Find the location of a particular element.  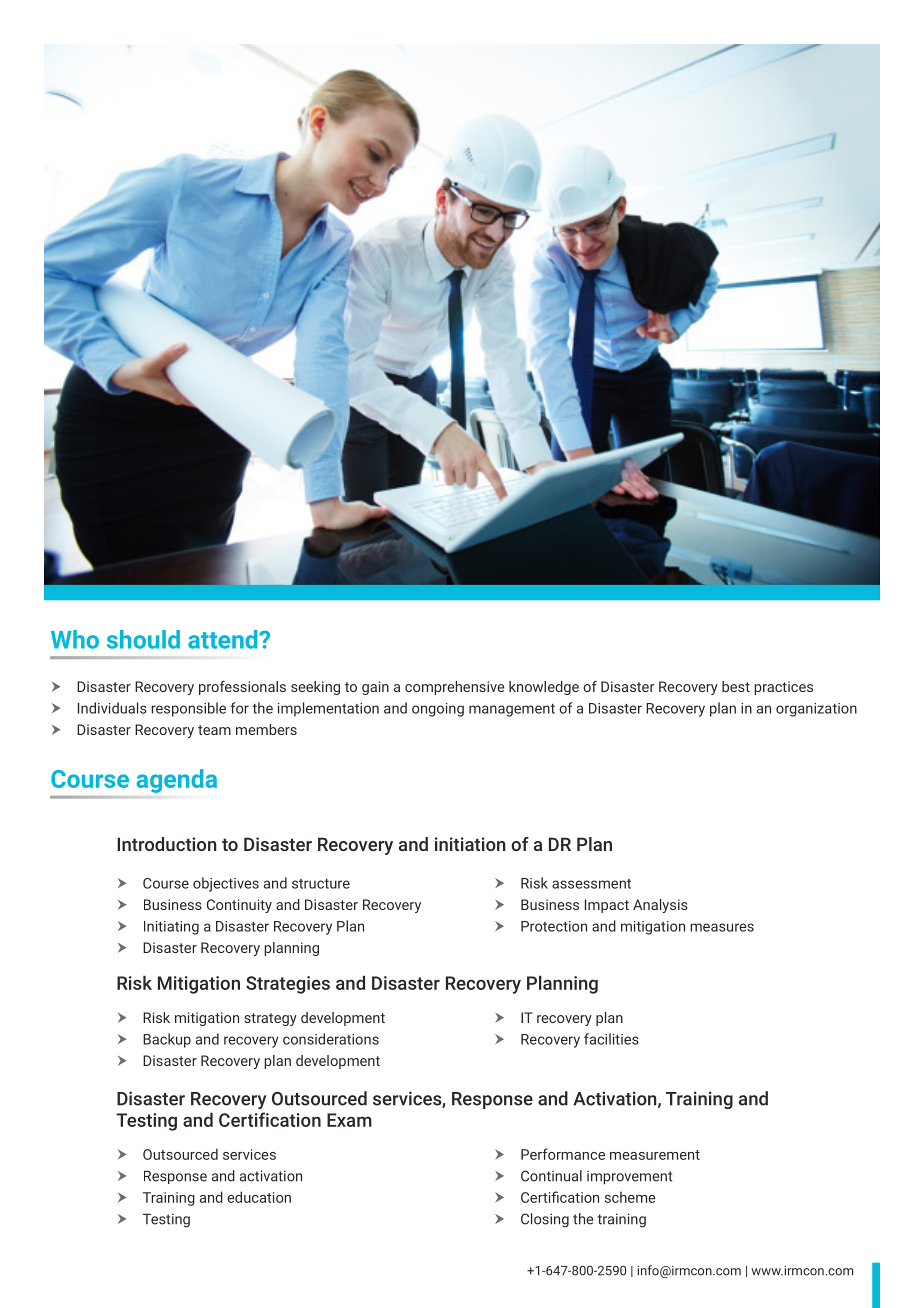

comprehensive is located at coordinates (454, 688).
